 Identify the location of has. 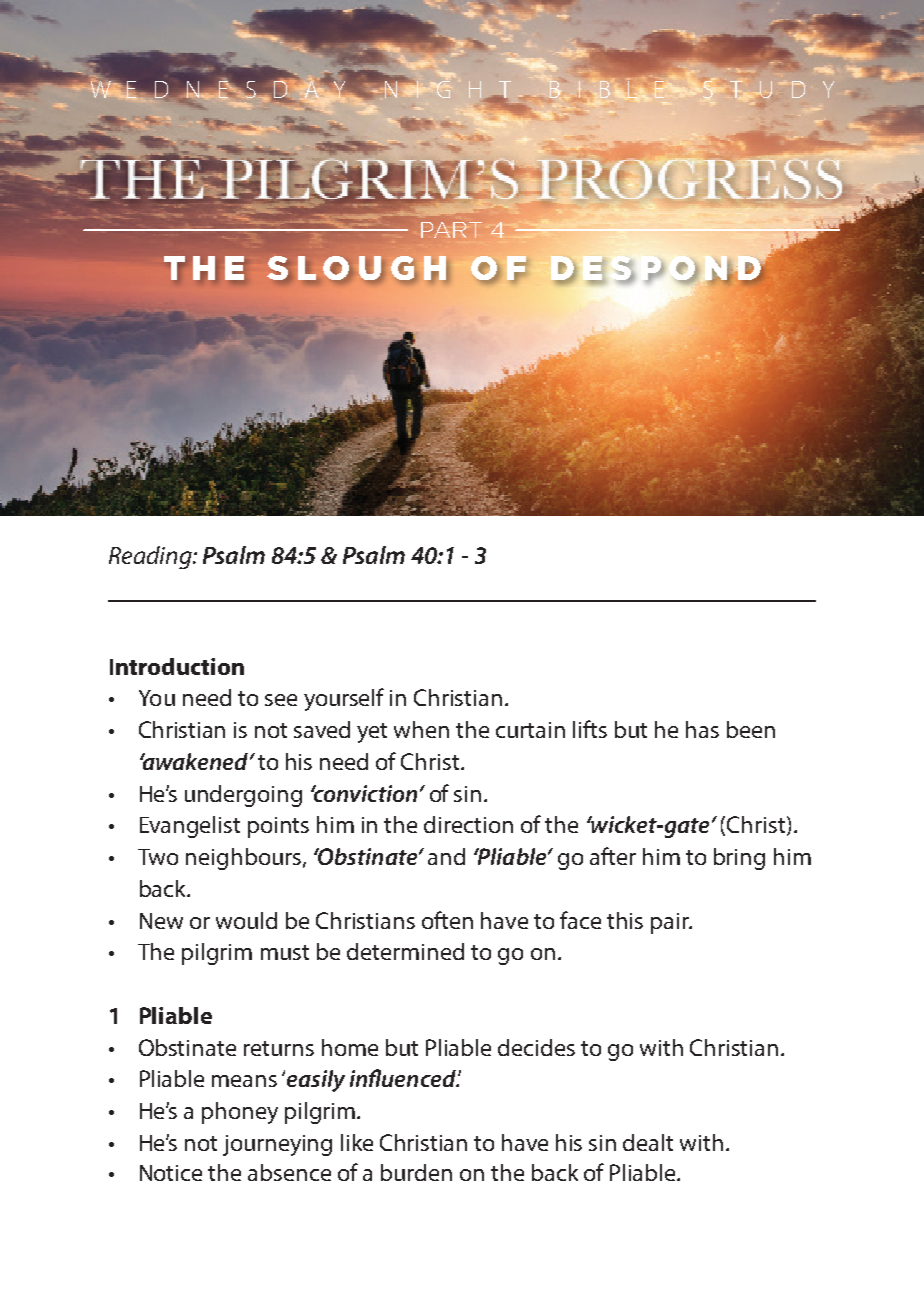
(702, 729).
